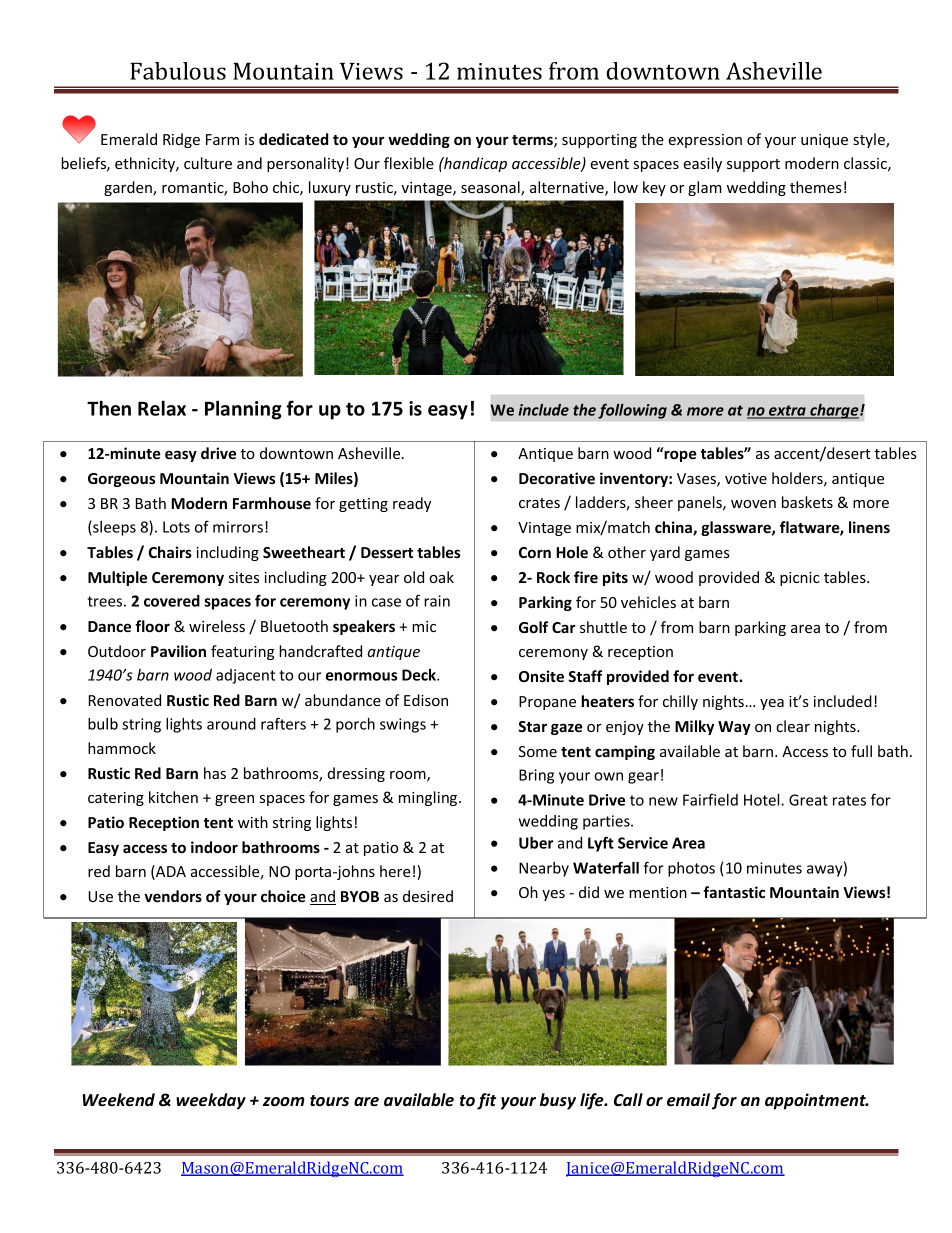 The height and width of the page is (1233, 952). I want to click on flexible, so click(409, 163).
